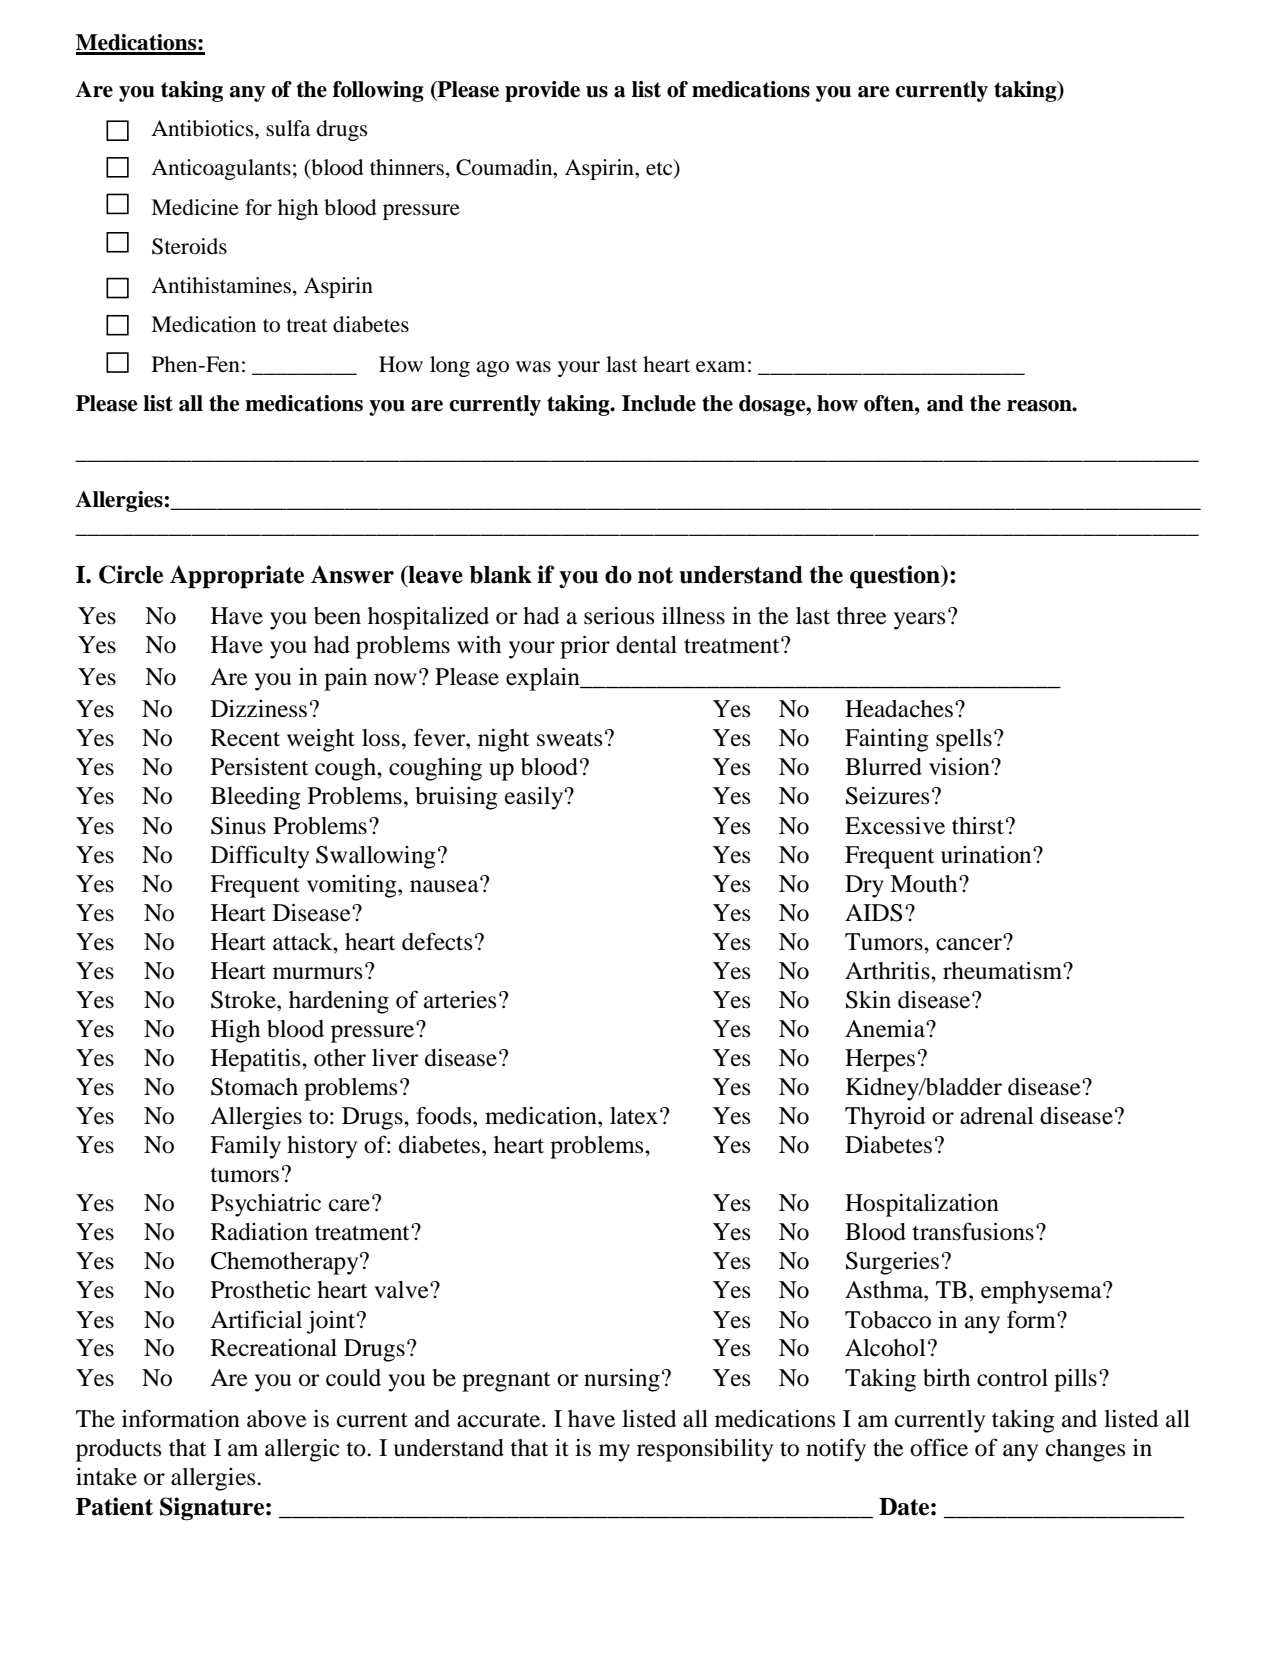 This screenshot has width=1288, height=1667. Describe the element at coordinates (886, 1029) in the screenshot. I see `Anemia` at that location.
